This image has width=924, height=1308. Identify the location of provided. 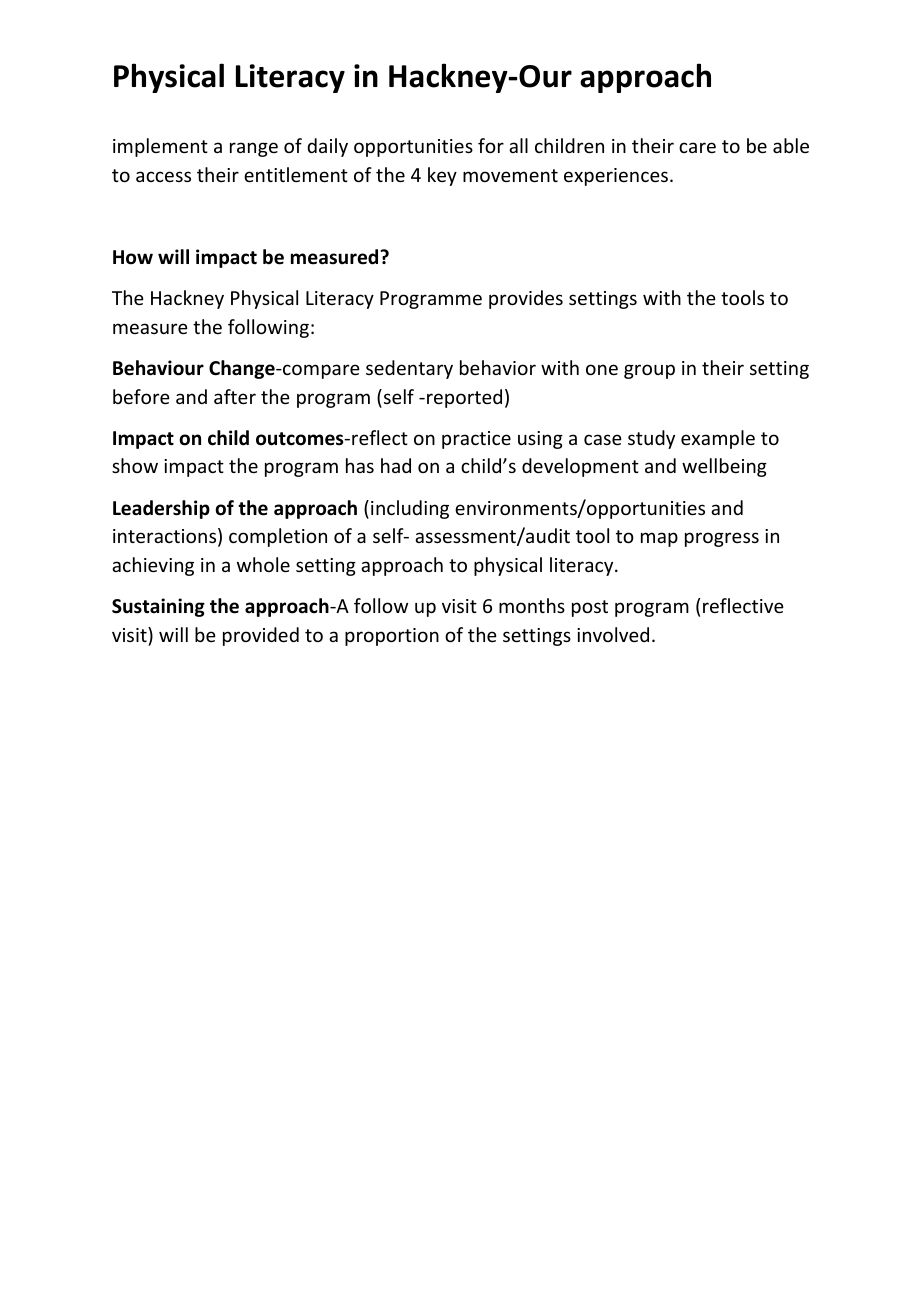
(261, 636).
